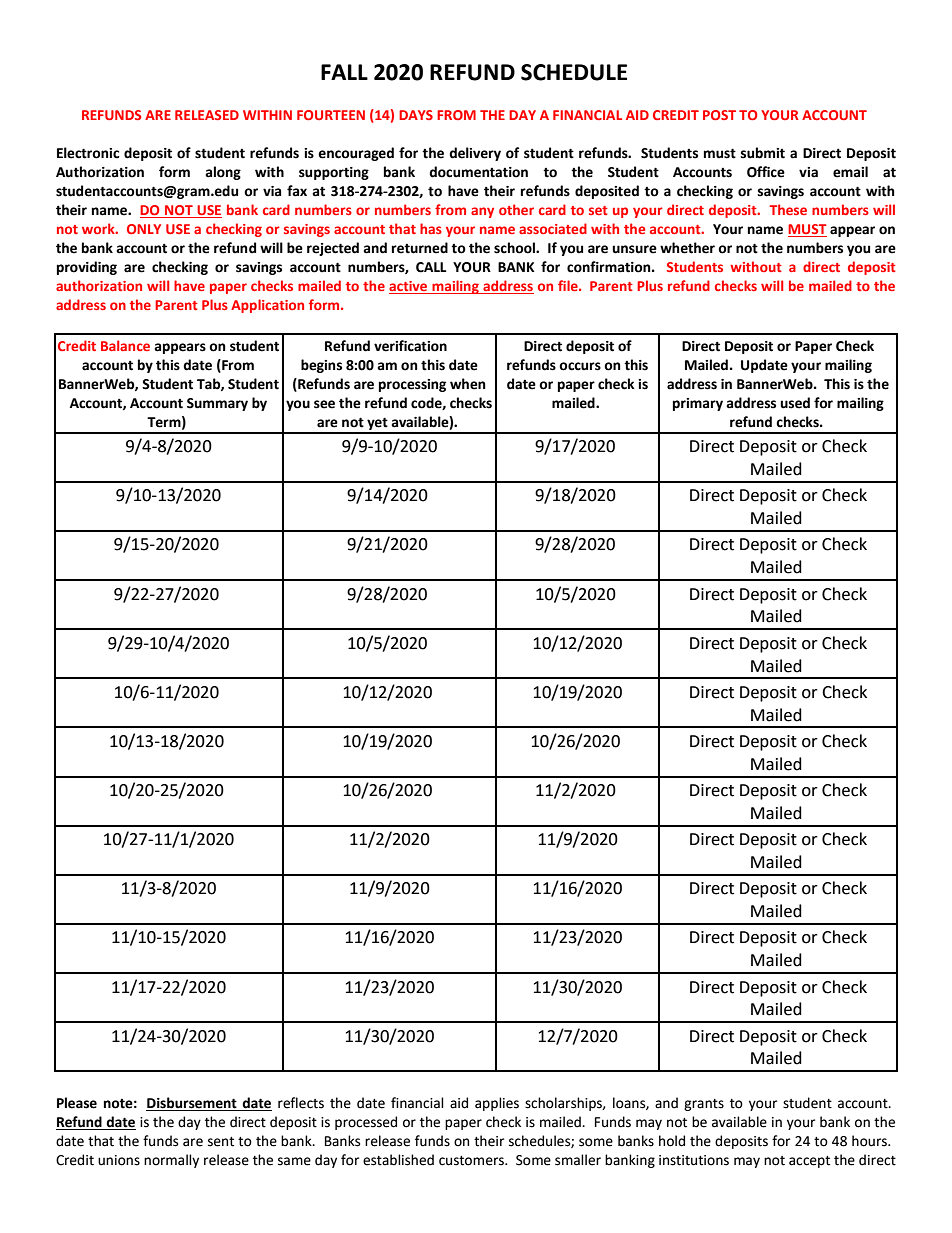 The height and width of the screenshot is (1233, 952). Describe the element at coordinates (88, 153) in the screenshot. I see `Electronic` at that location.
